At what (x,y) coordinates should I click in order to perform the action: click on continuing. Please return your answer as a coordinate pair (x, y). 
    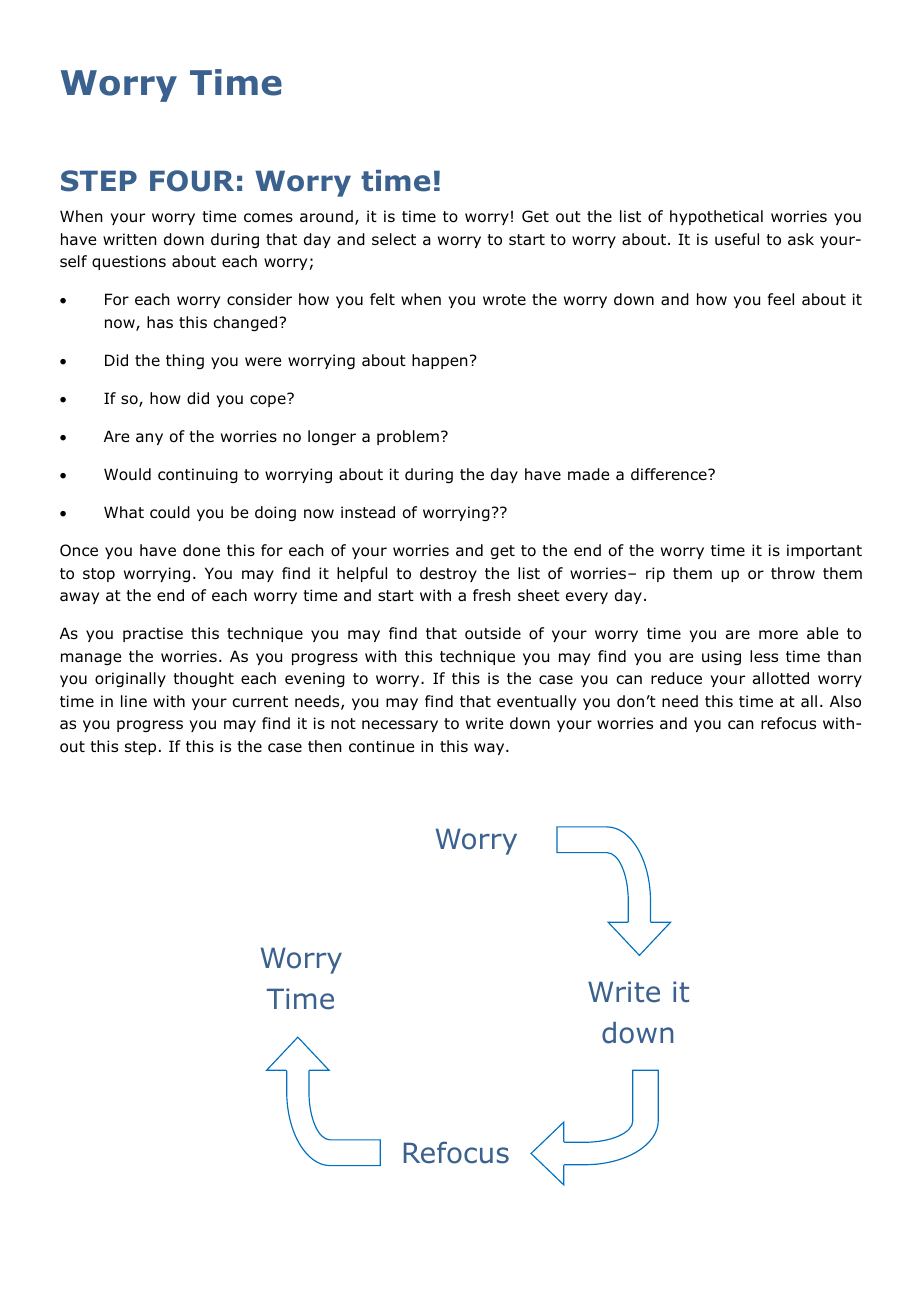
    Looking at the image, I should click on (198, 475).
